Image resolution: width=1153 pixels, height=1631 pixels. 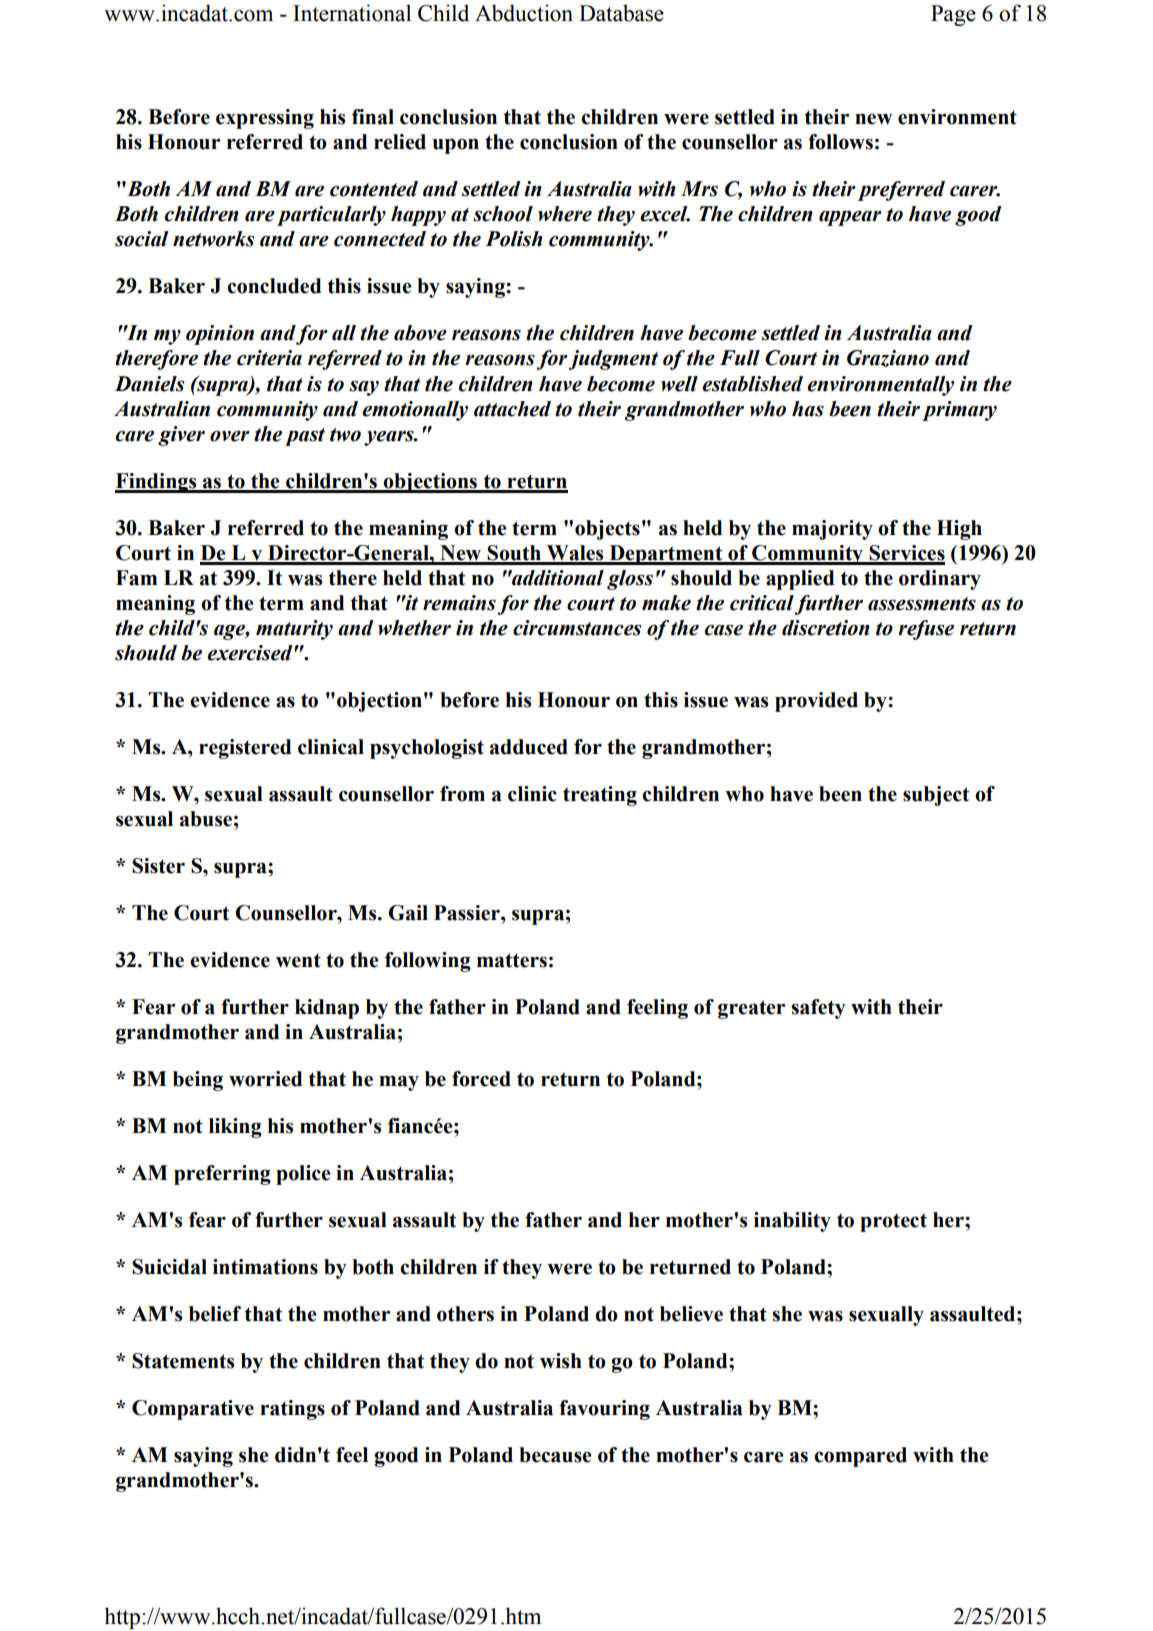 I want to click on expressing, so click(x=265, y=119).
